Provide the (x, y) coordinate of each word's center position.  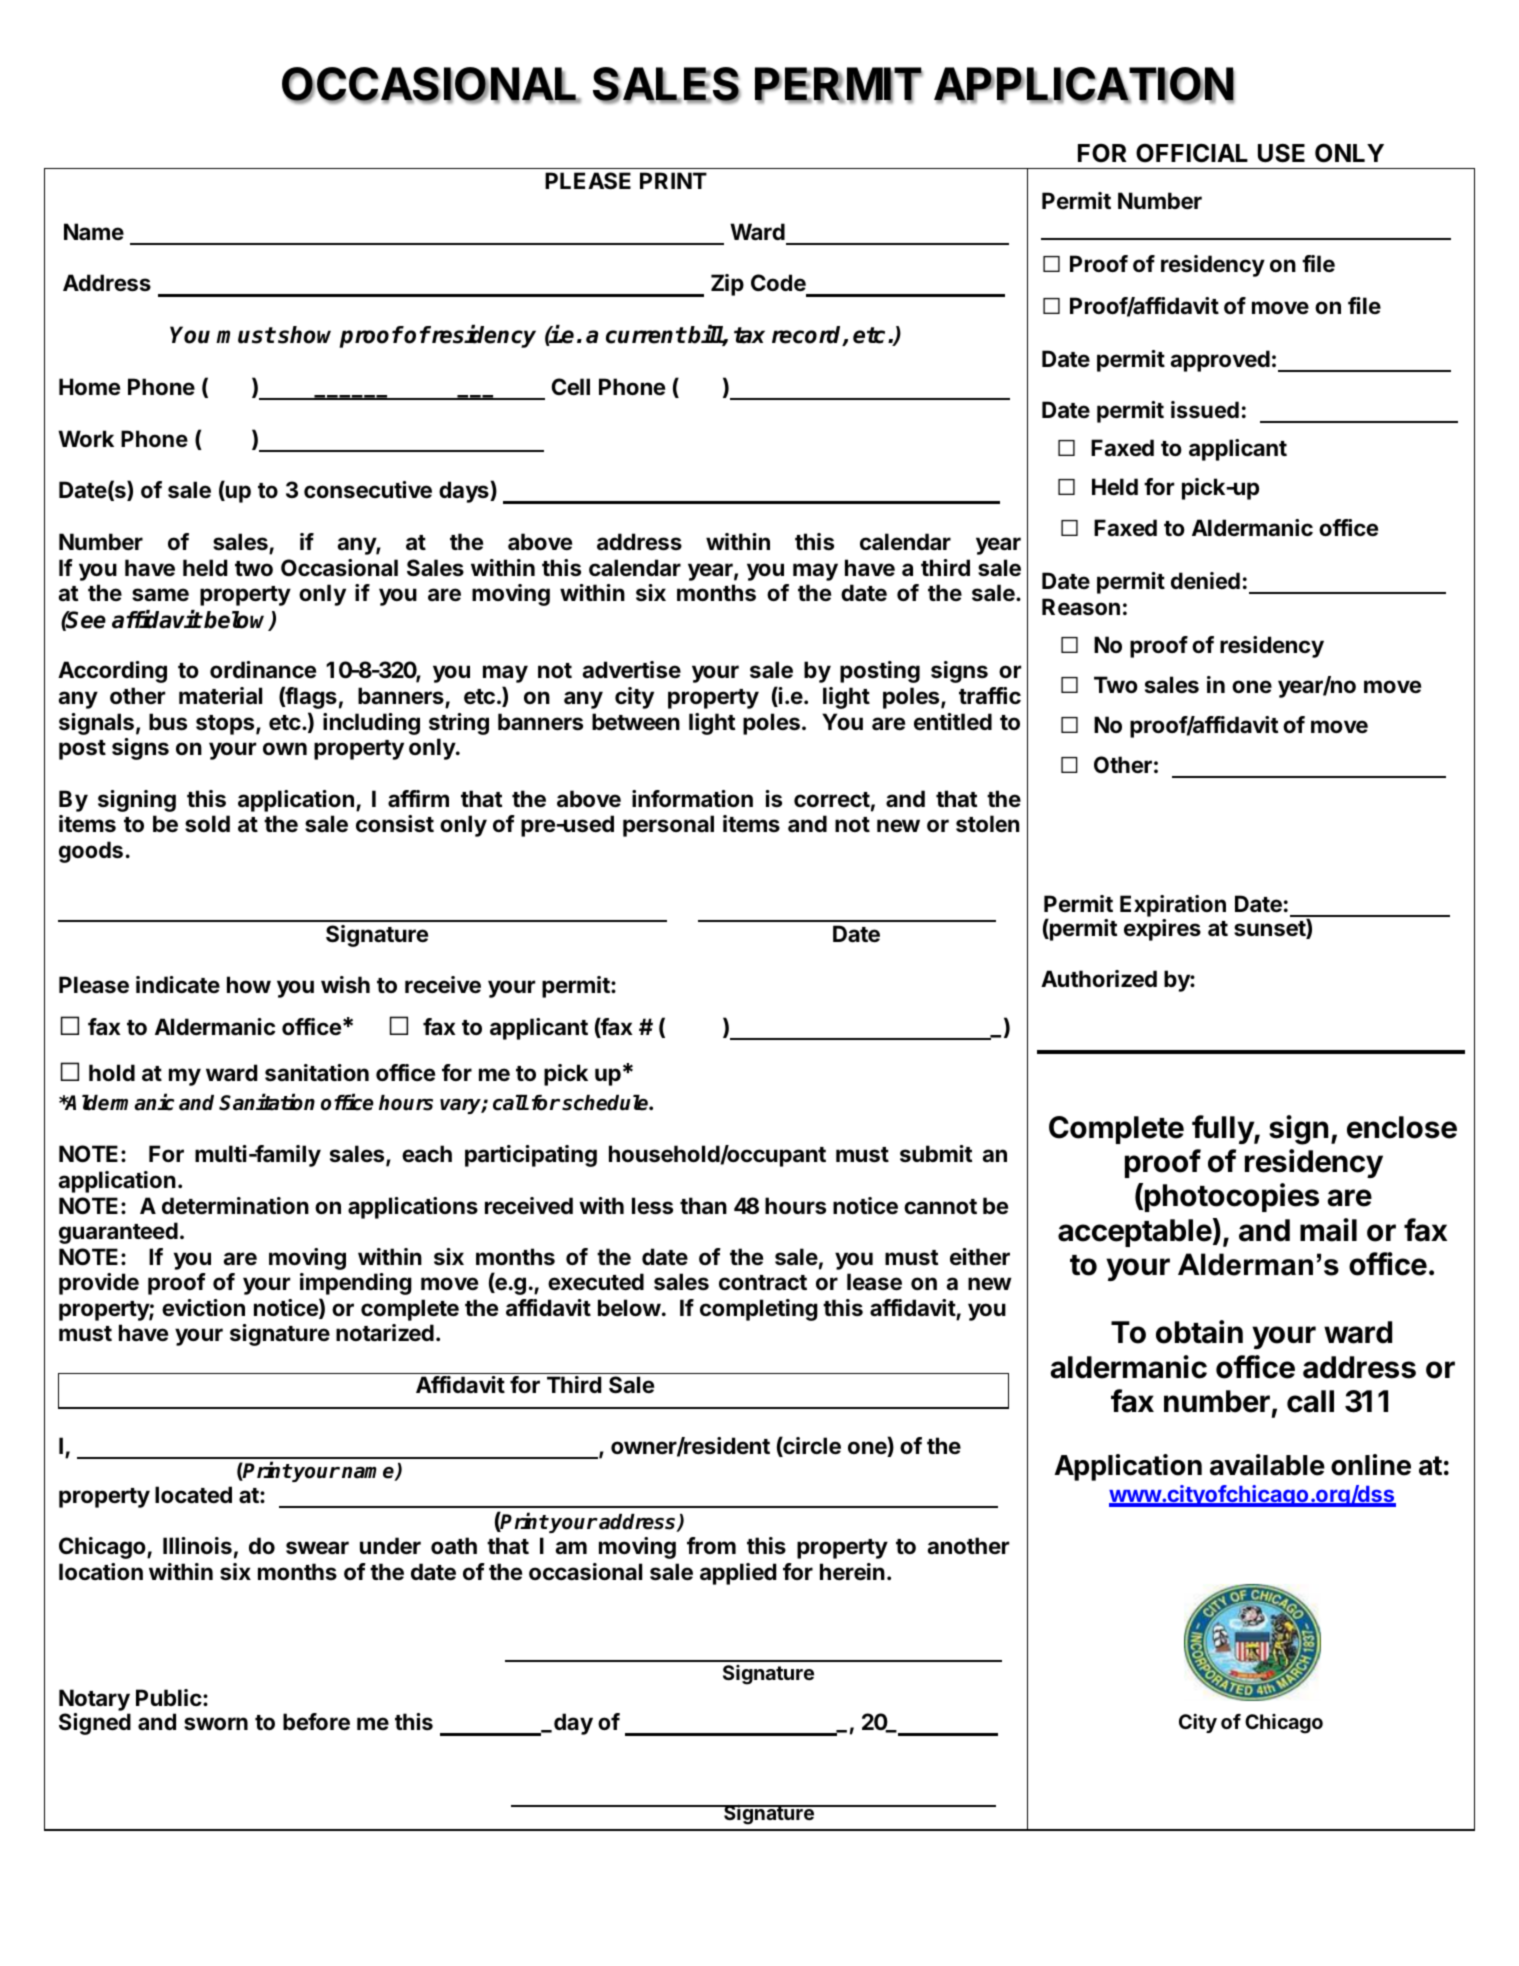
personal (668, 826)
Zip (727, 285)
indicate (178, 984)
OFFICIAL (1192, 153)
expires (1162, 930)
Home (89, 386)
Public (170, 1697)
